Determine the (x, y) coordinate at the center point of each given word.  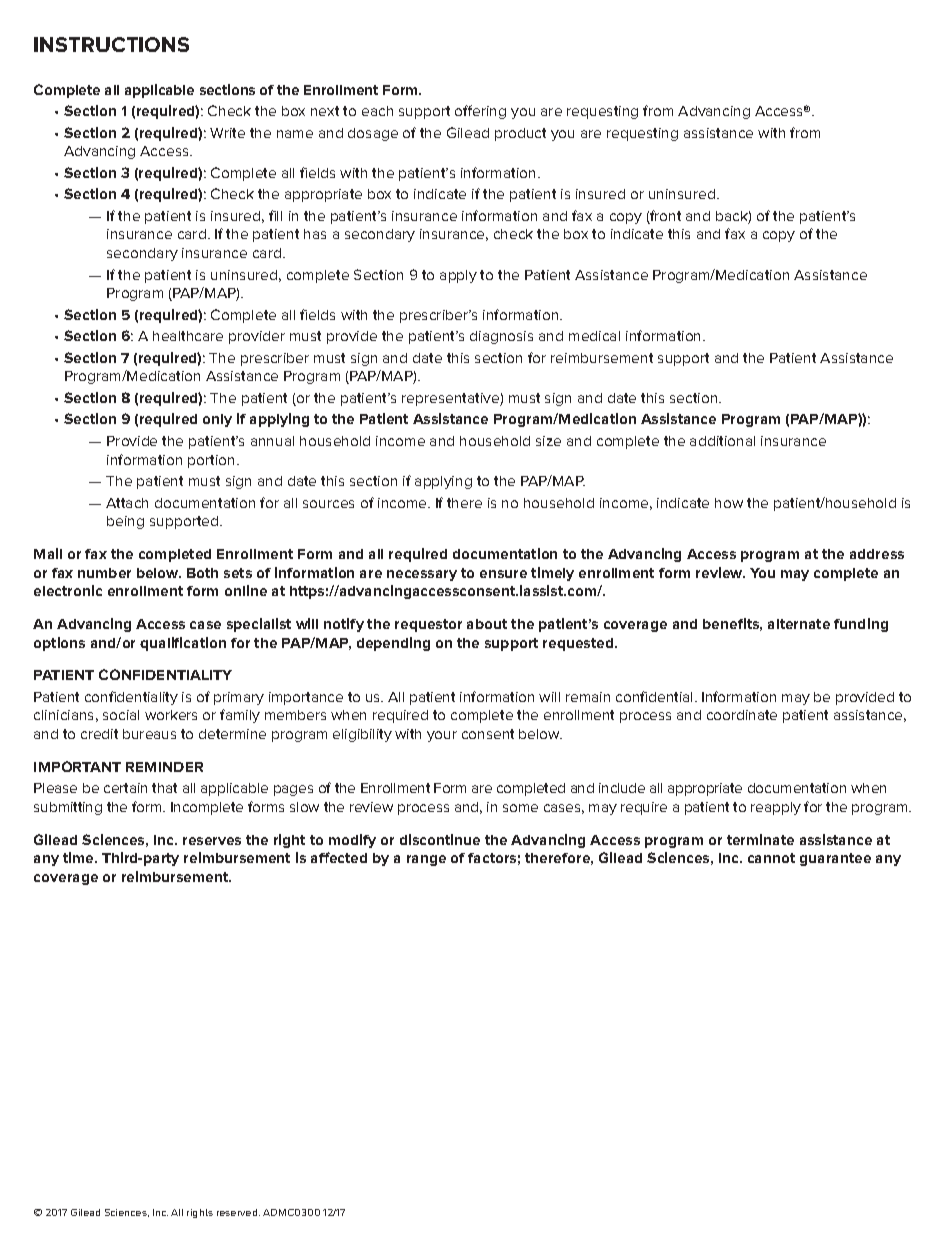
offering (480, 112)
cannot (771, 858)
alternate (799, 624)
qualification (183, 644)
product (520, 134)
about (487, 624)
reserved (238, 1212)
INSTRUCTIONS (111, 44)
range (426, 860)
